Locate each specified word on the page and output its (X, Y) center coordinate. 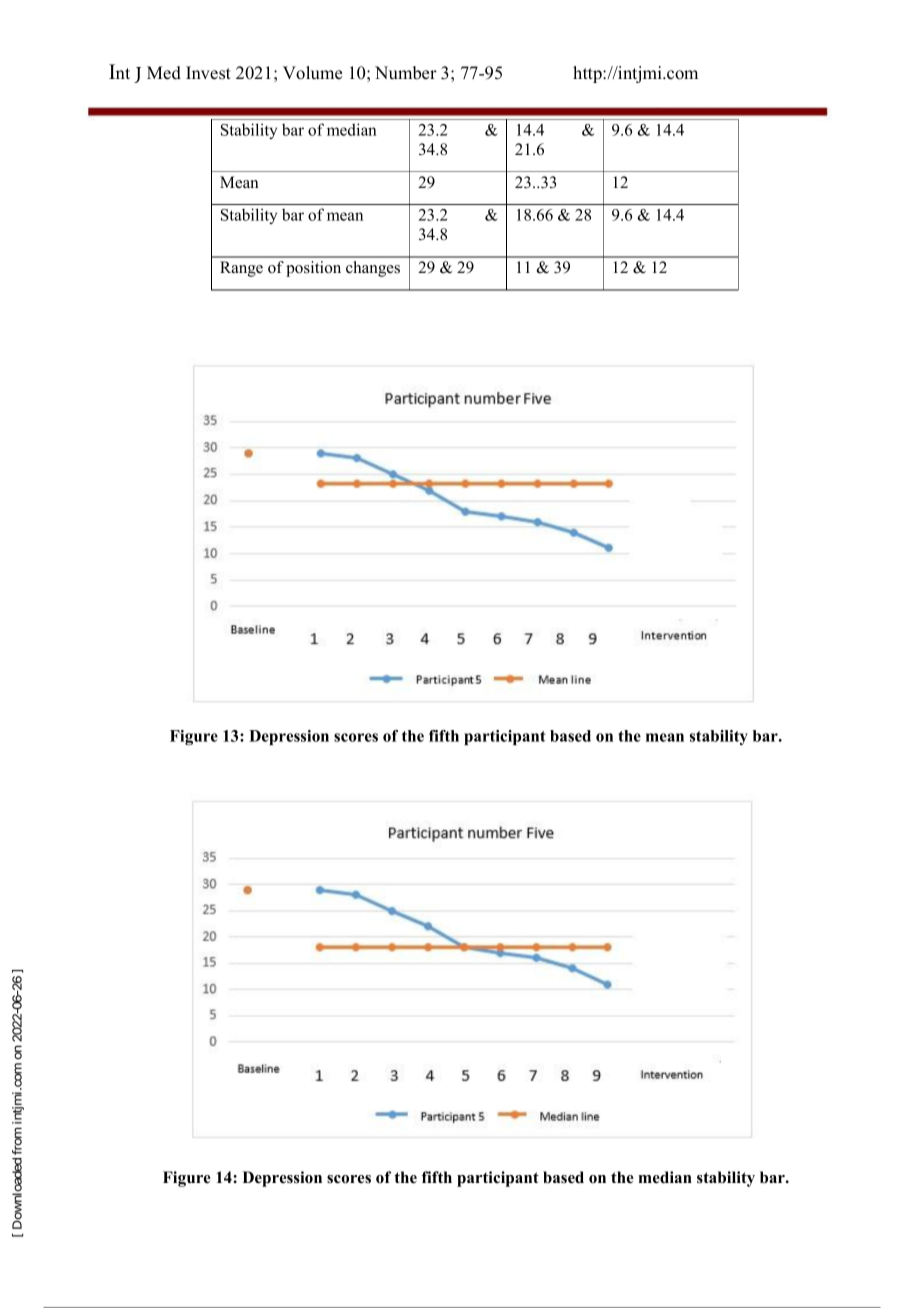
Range (241, 269)
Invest (208, 73)
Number (406, 73)
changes (373, 269)
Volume (312, 73)
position (313, 269)
